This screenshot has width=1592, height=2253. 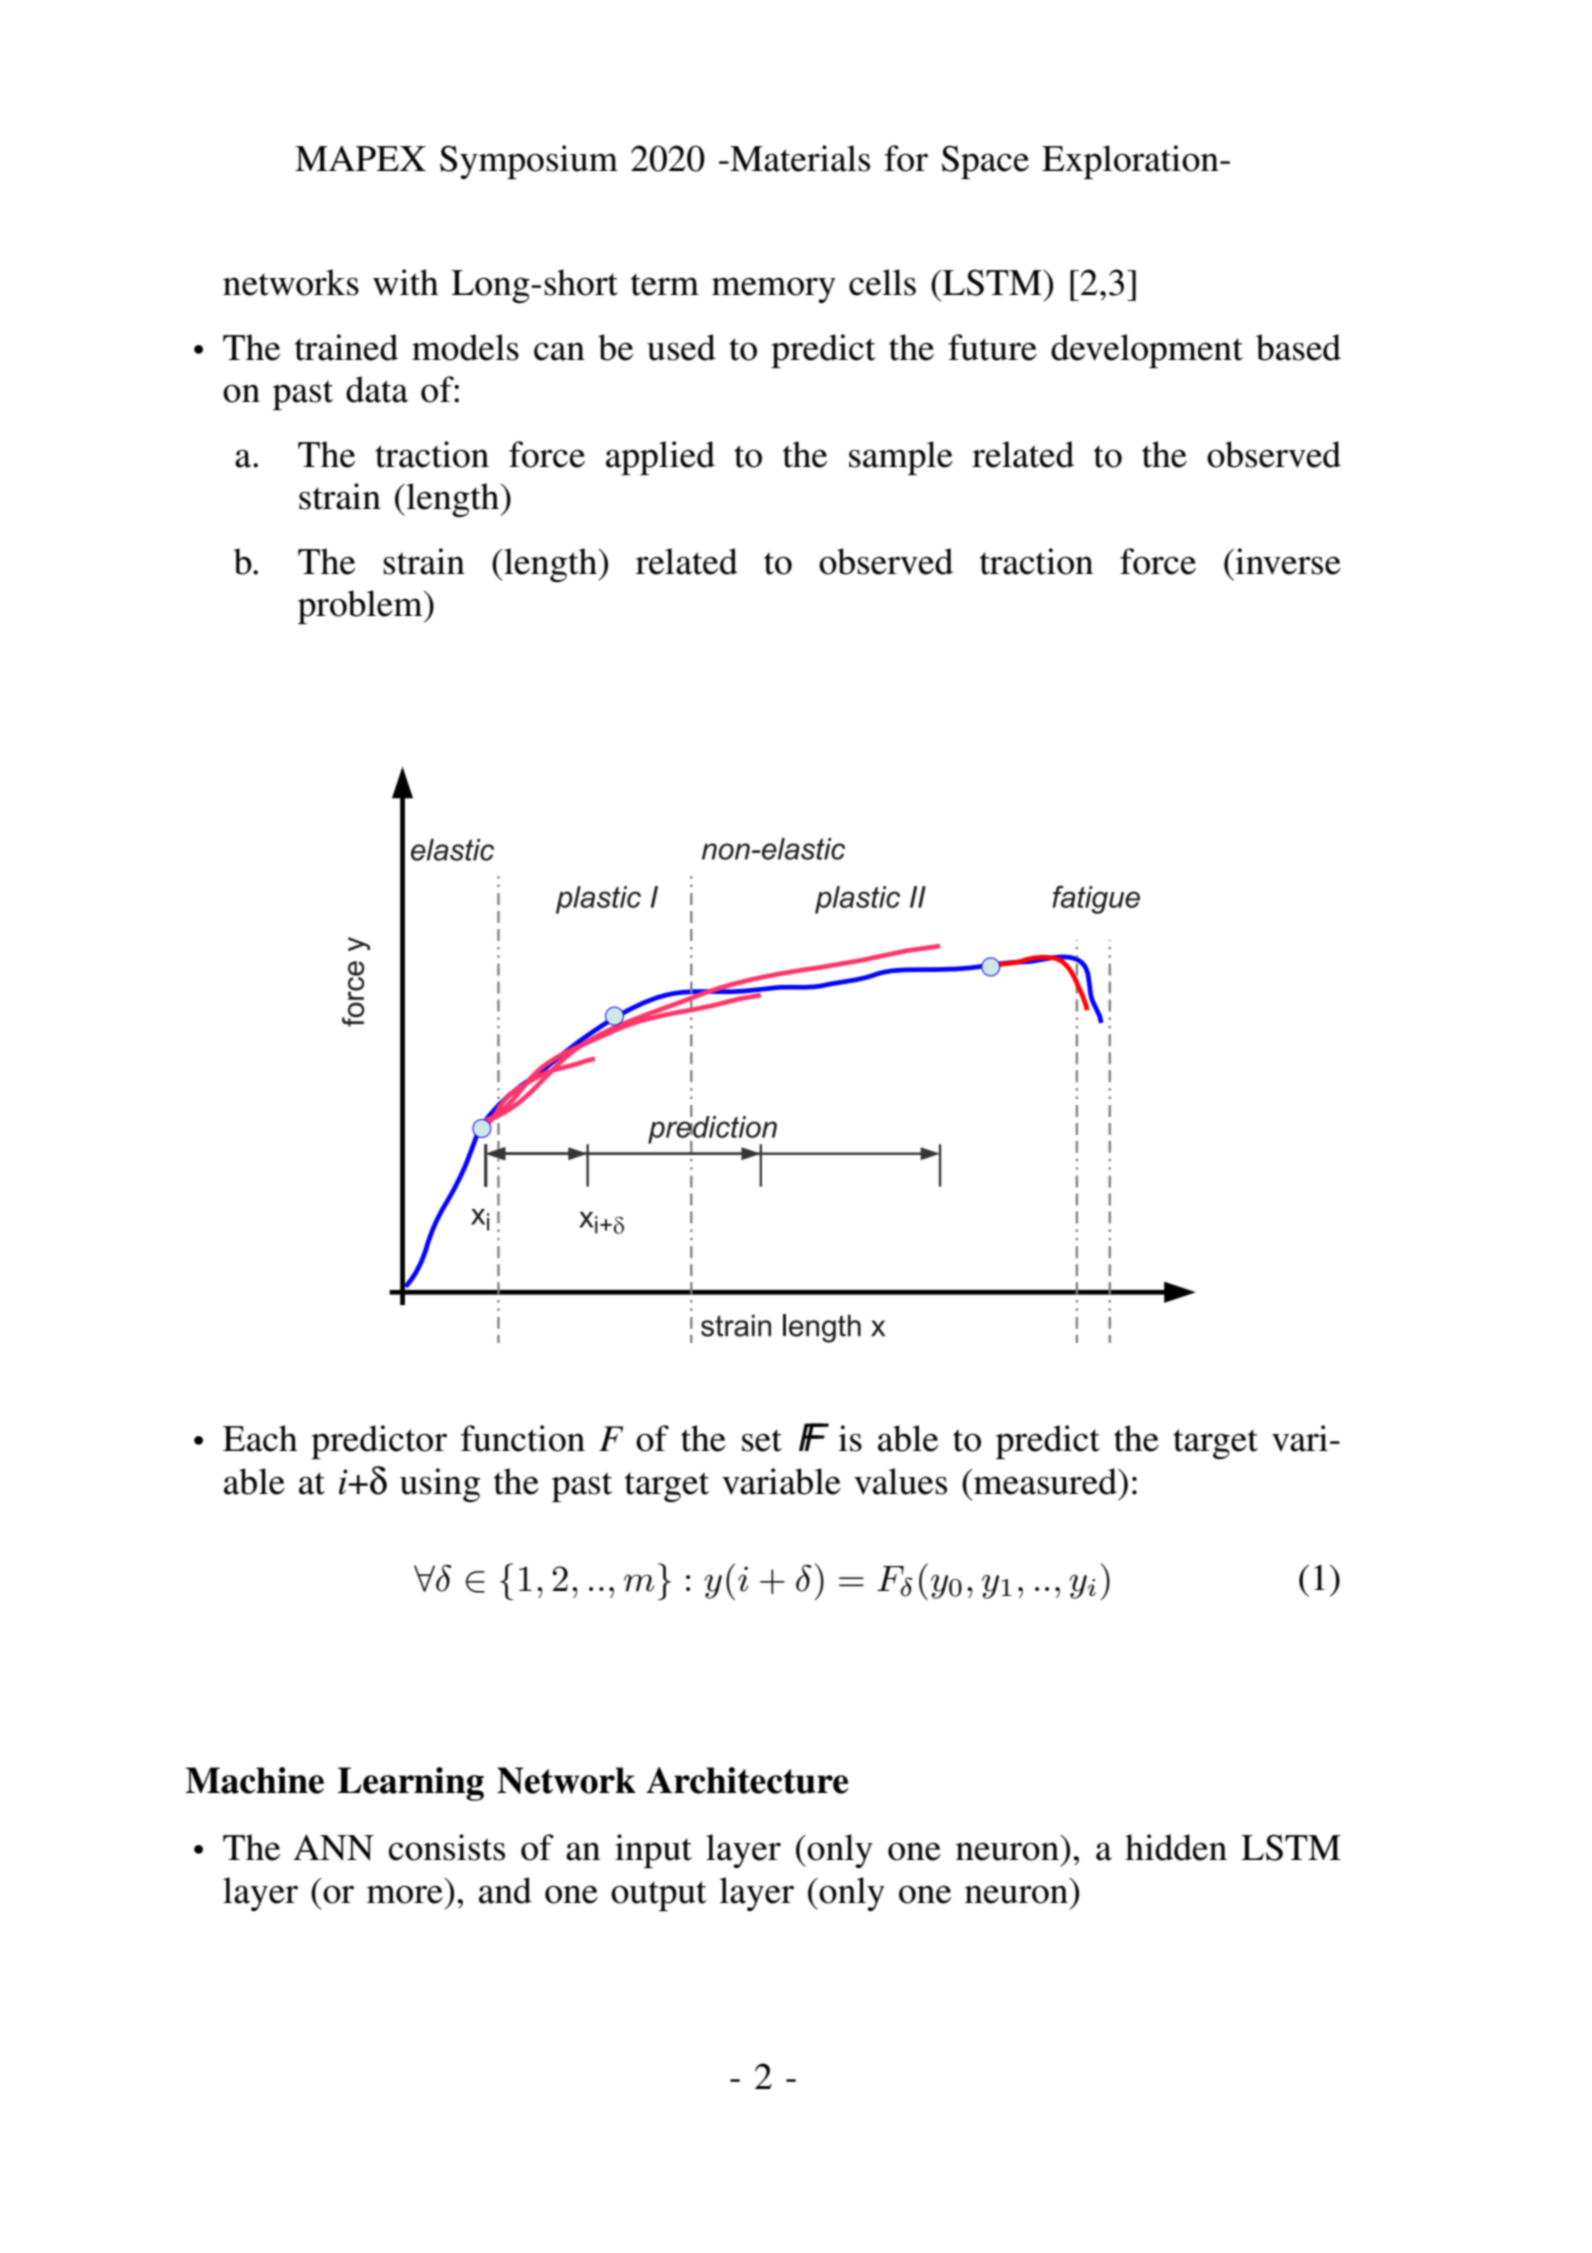 I want to click on ANN, so click(x=333, y=1848).
